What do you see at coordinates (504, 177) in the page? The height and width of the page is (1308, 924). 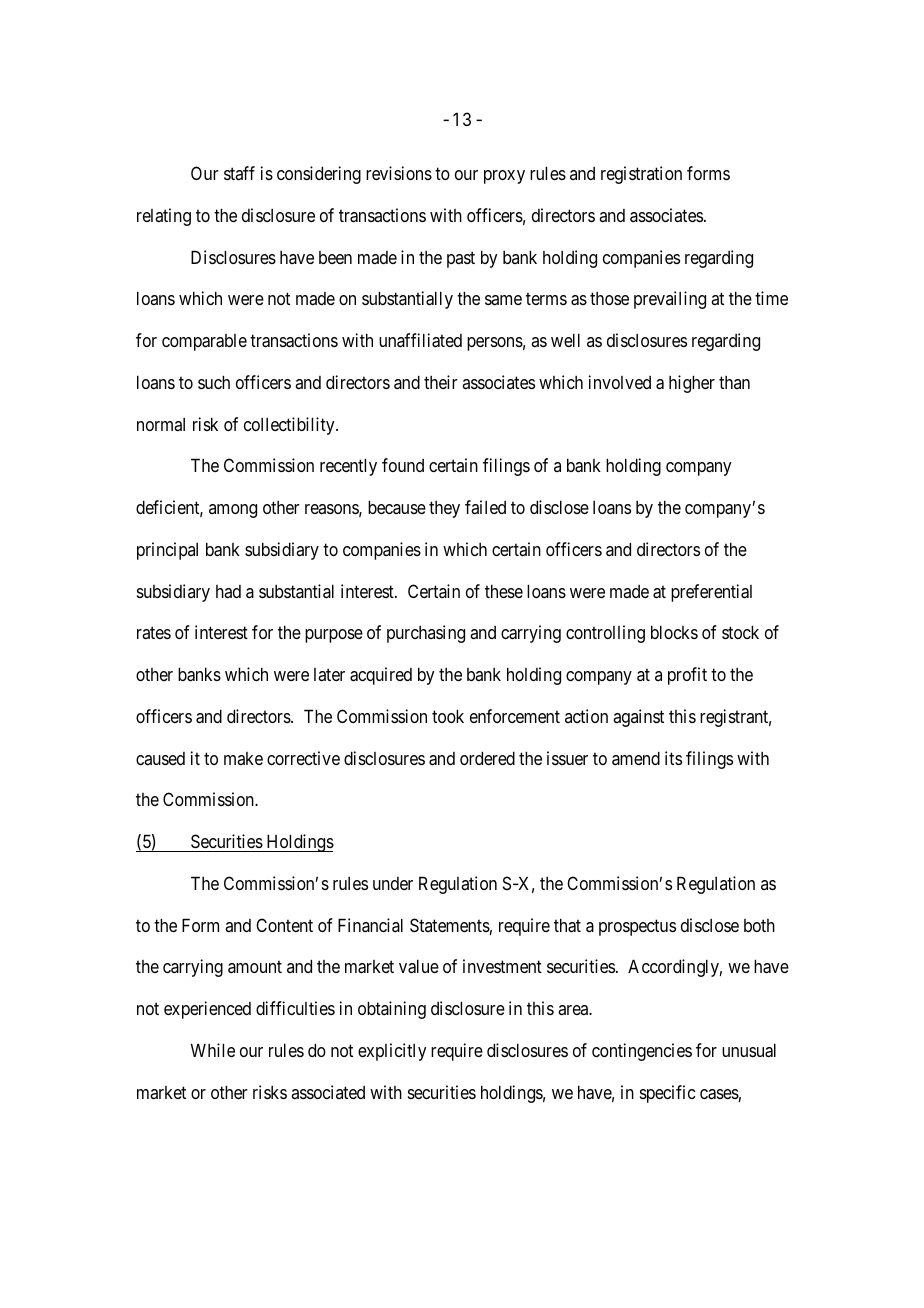 I see `proxy` at bounding box center [504, 177].
